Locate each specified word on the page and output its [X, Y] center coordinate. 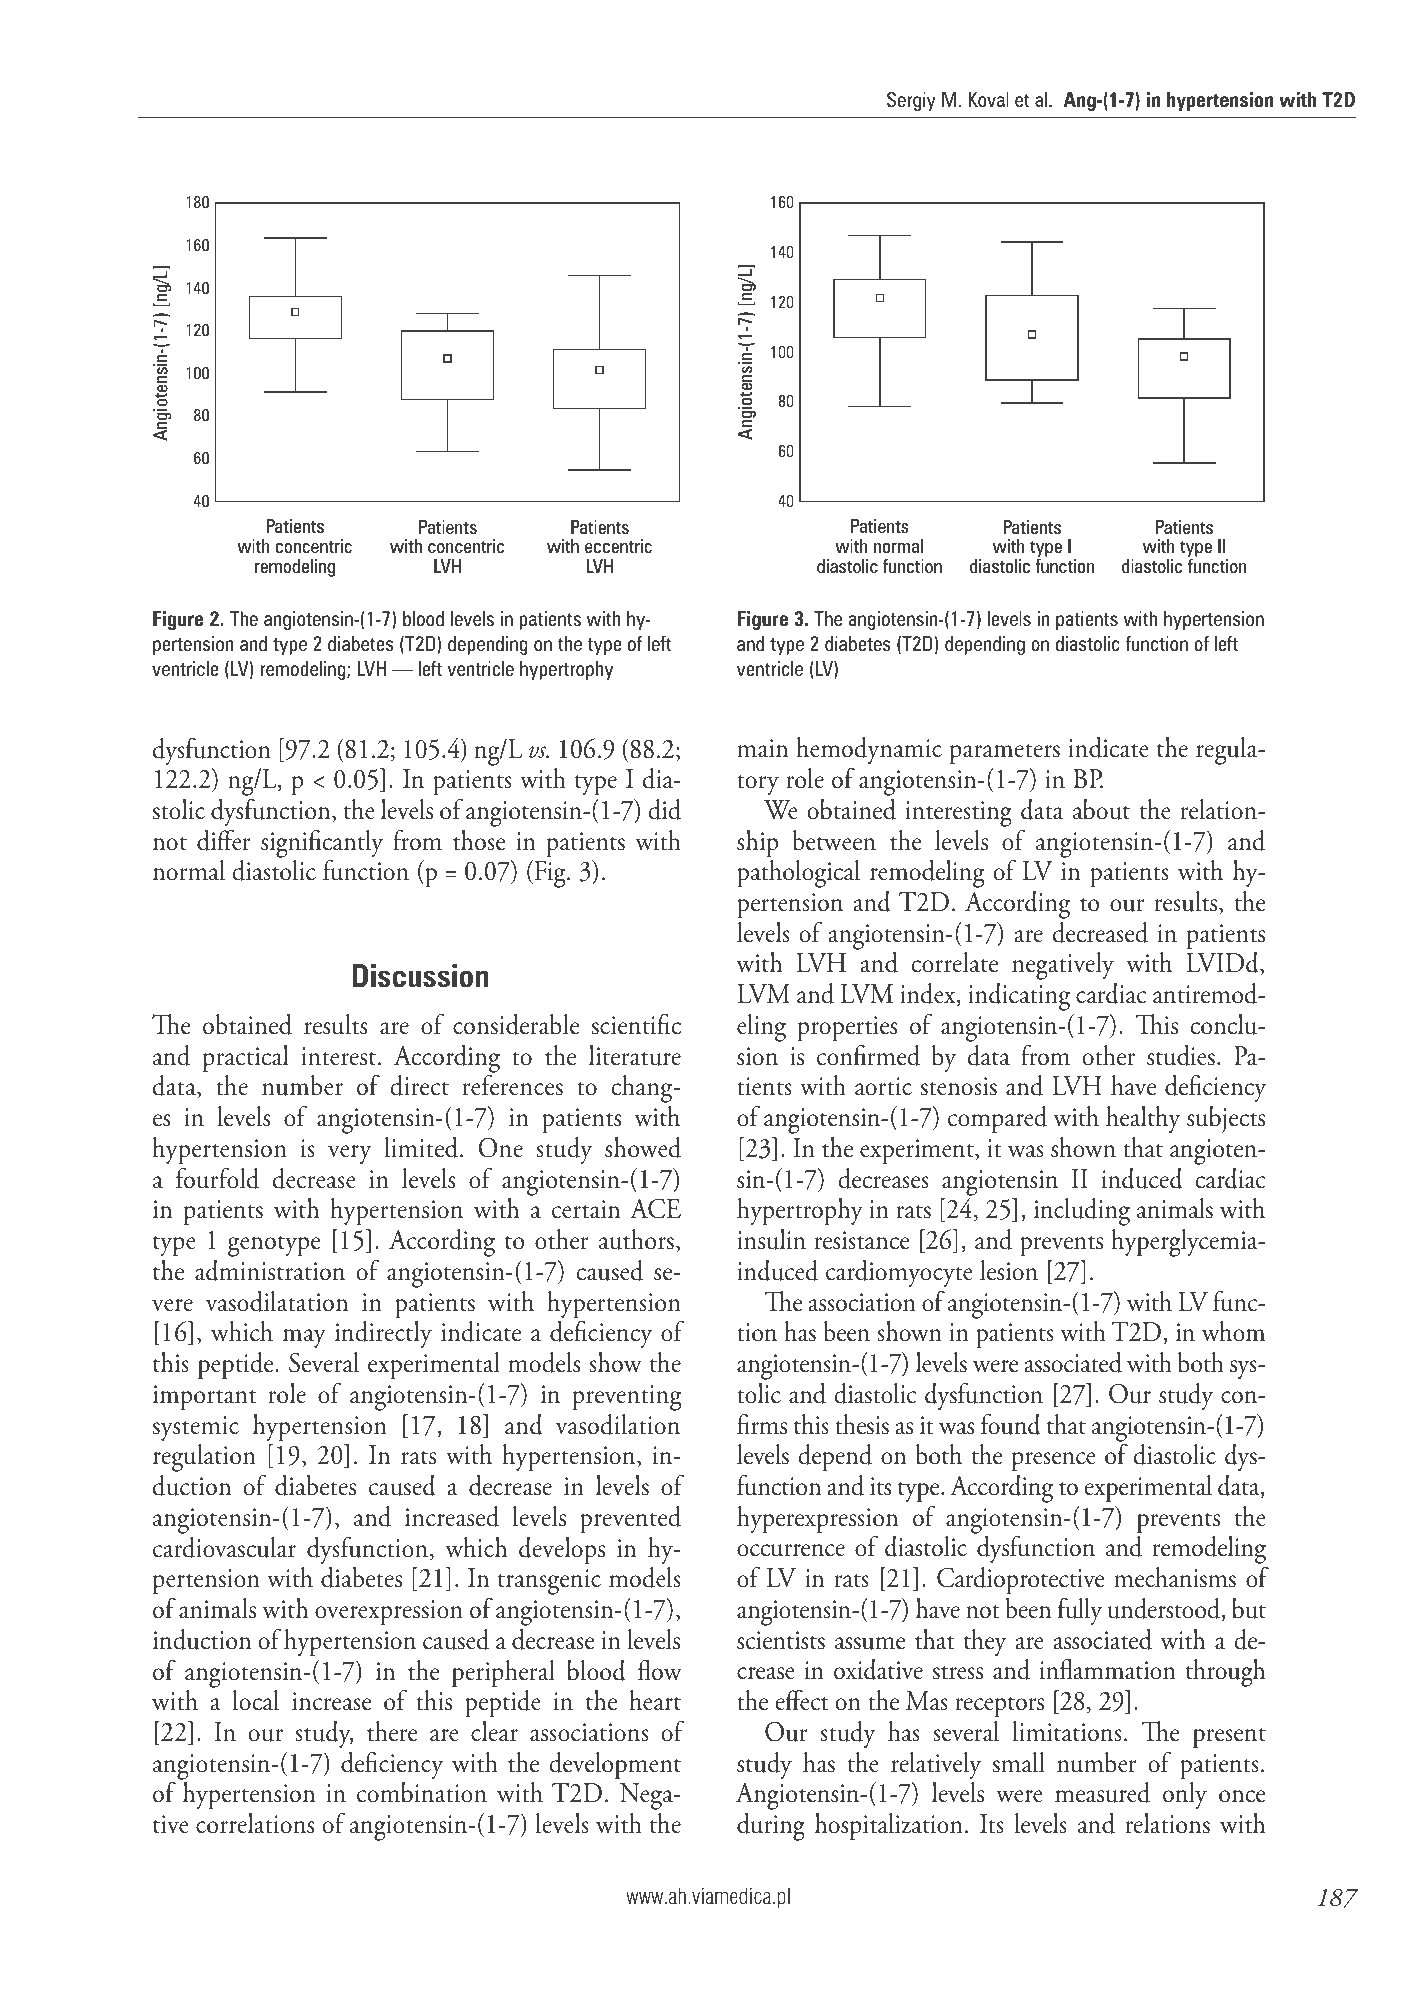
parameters [1005, 754]
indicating [1019, 997]
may [304, 1338]
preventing [626, 1398]
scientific [636, 1024]
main [762, 748]
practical [245, 1059]
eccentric [618, 546]
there [392, 1731]
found [1011, 1424]
